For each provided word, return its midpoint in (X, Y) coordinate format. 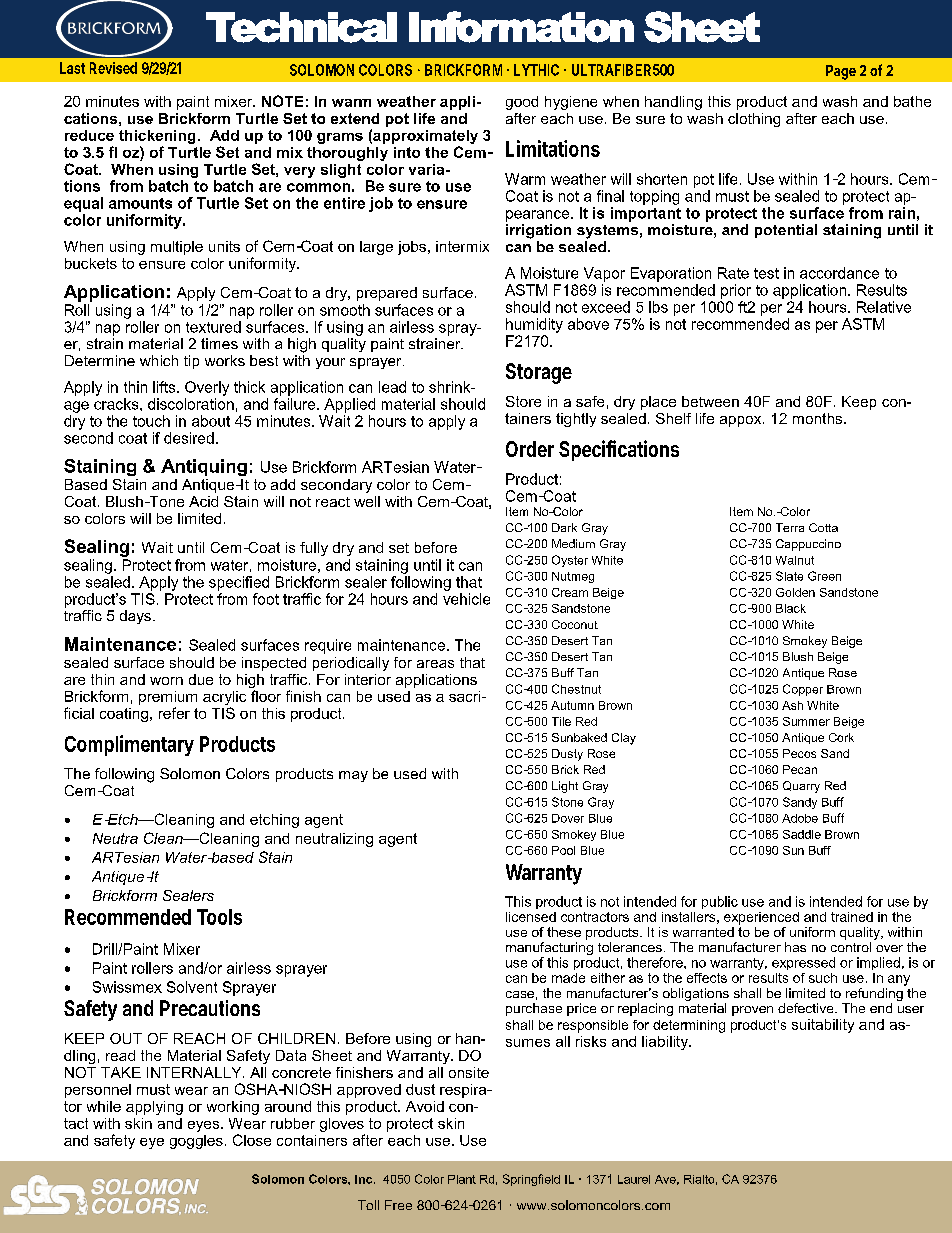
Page (841, 72)
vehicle (466, 599)
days (135, 617)
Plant (462, 1179)
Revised (113, 68)
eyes (205, 1126)
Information (521, 27)
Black (791, 608)
